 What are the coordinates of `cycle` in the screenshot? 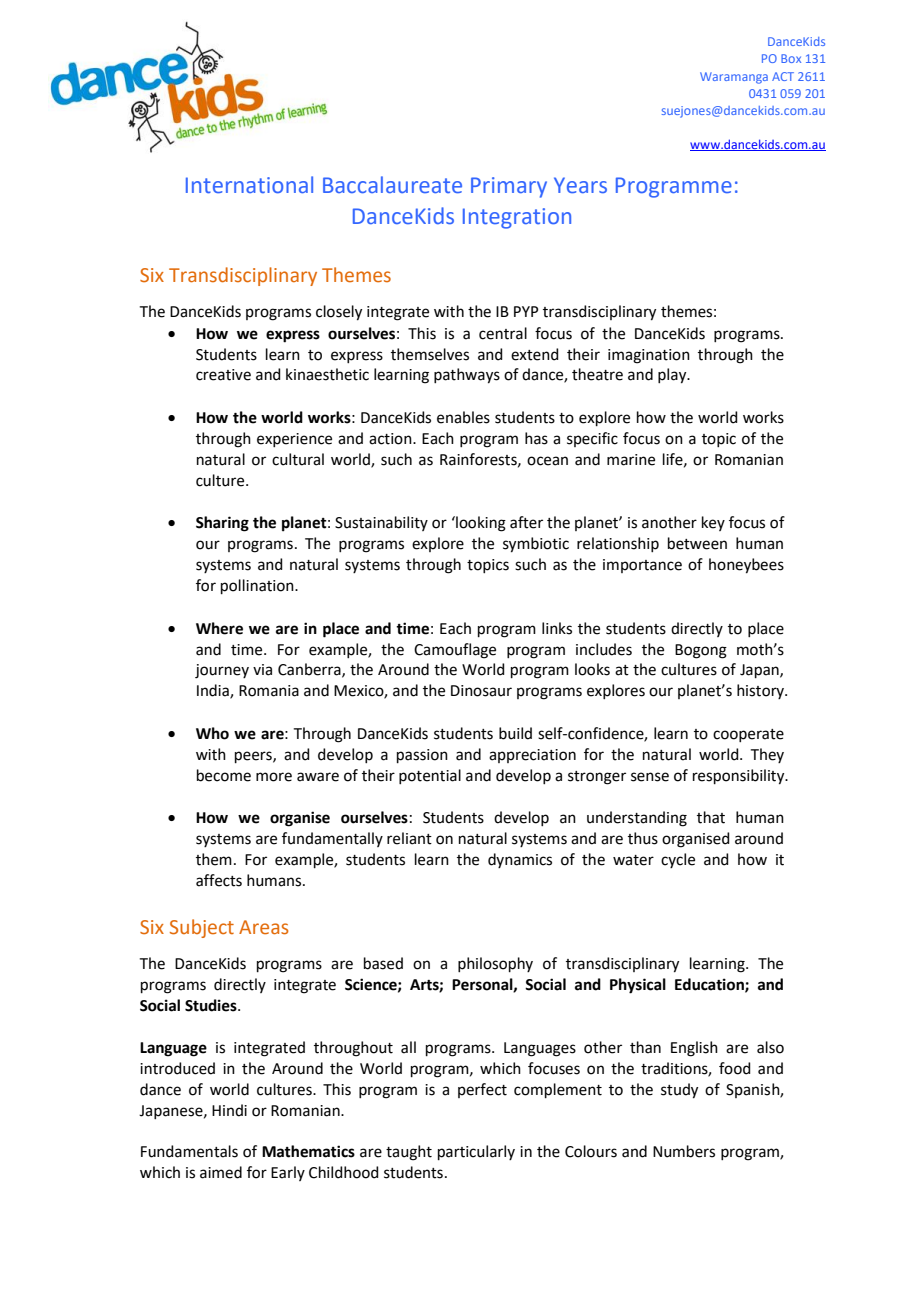 It's located at (678, 860).
